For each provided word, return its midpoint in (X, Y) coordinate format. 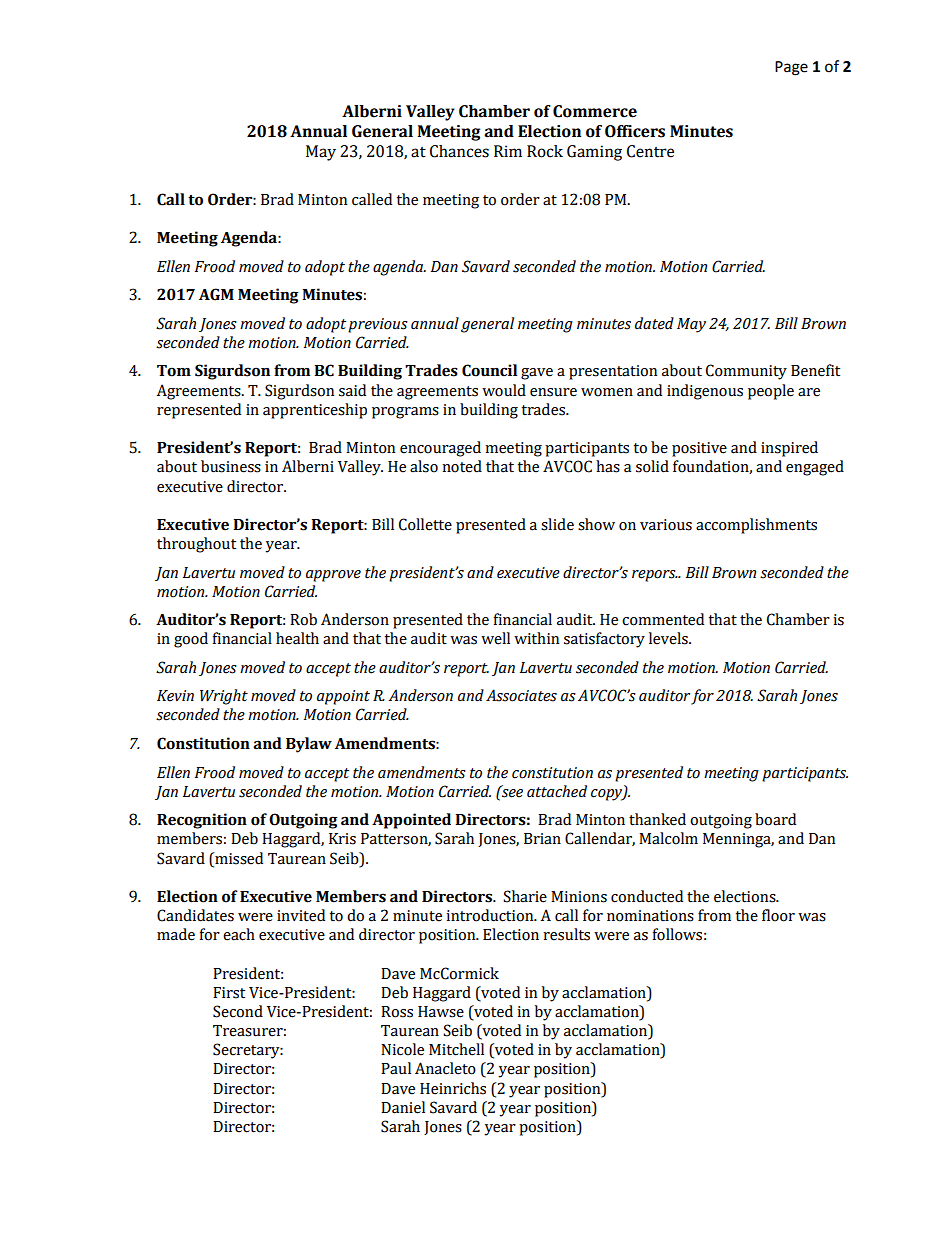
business (231, 466)
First (229, 993)
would (504, 390)
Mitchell (456, 1049)
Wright (224, 697)
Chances (459, 151)
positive (699, 449)
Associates (521, 695)
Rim (508, 151)
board (775, 819)
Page (791, 68)
